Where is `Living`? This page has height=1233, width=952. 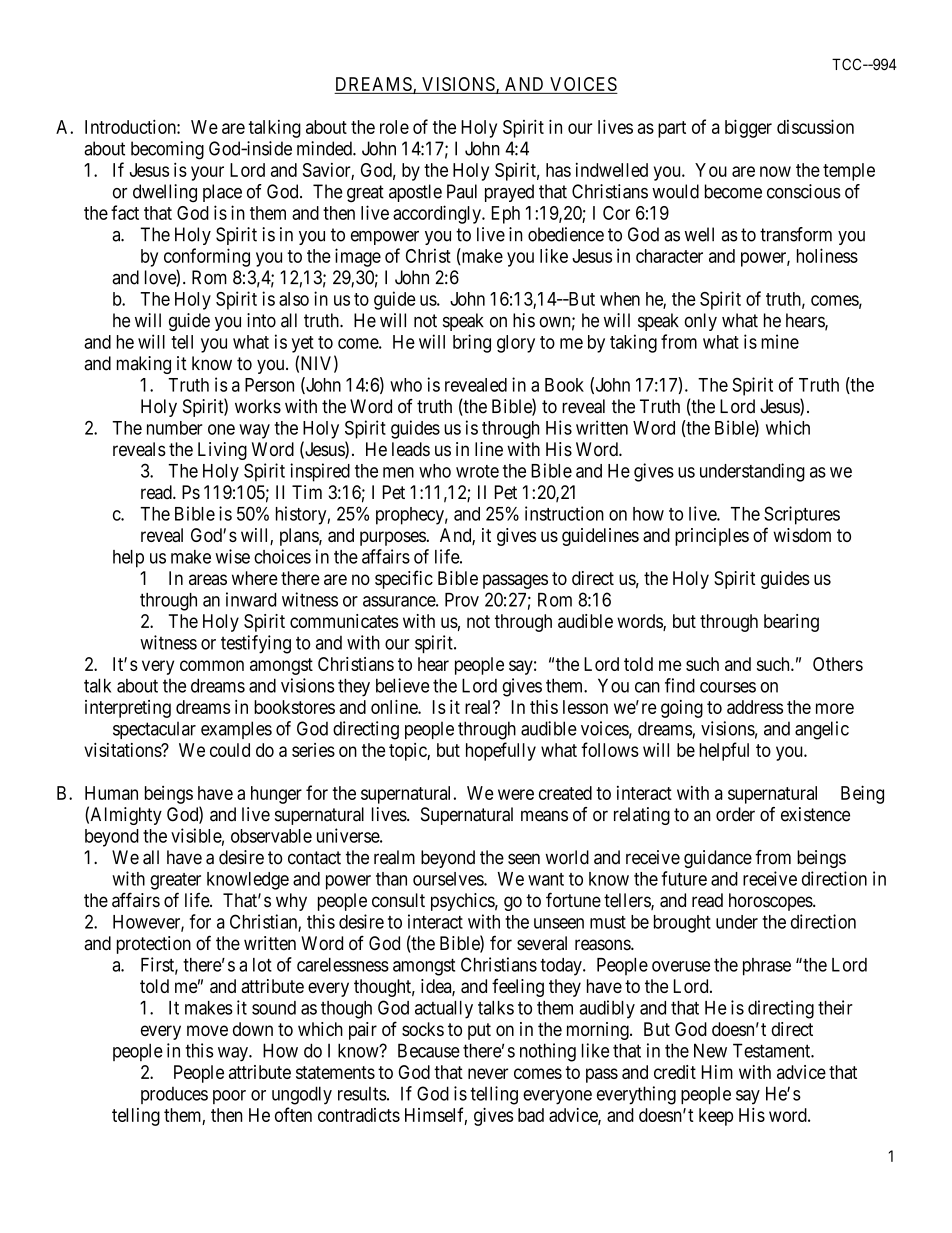
Living is located at coordinates (222, 451).
